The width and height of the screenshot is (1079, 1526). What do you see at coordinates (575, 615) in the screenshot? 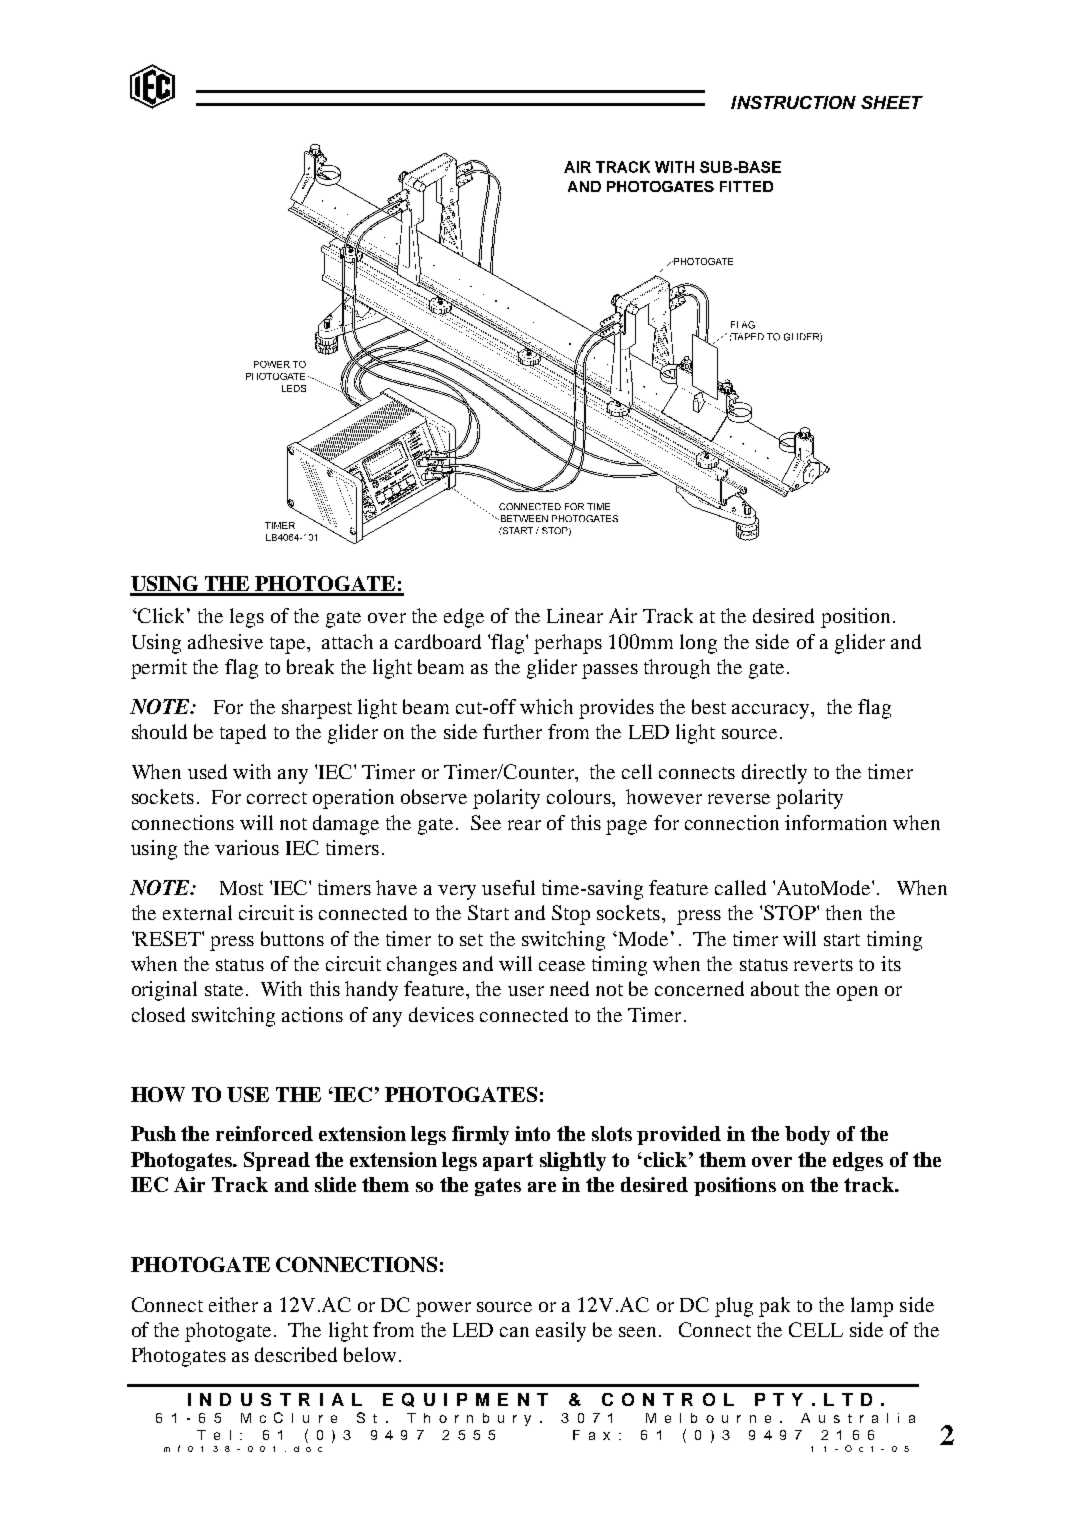
I see `Linear` at bounding box center [575, 615].
